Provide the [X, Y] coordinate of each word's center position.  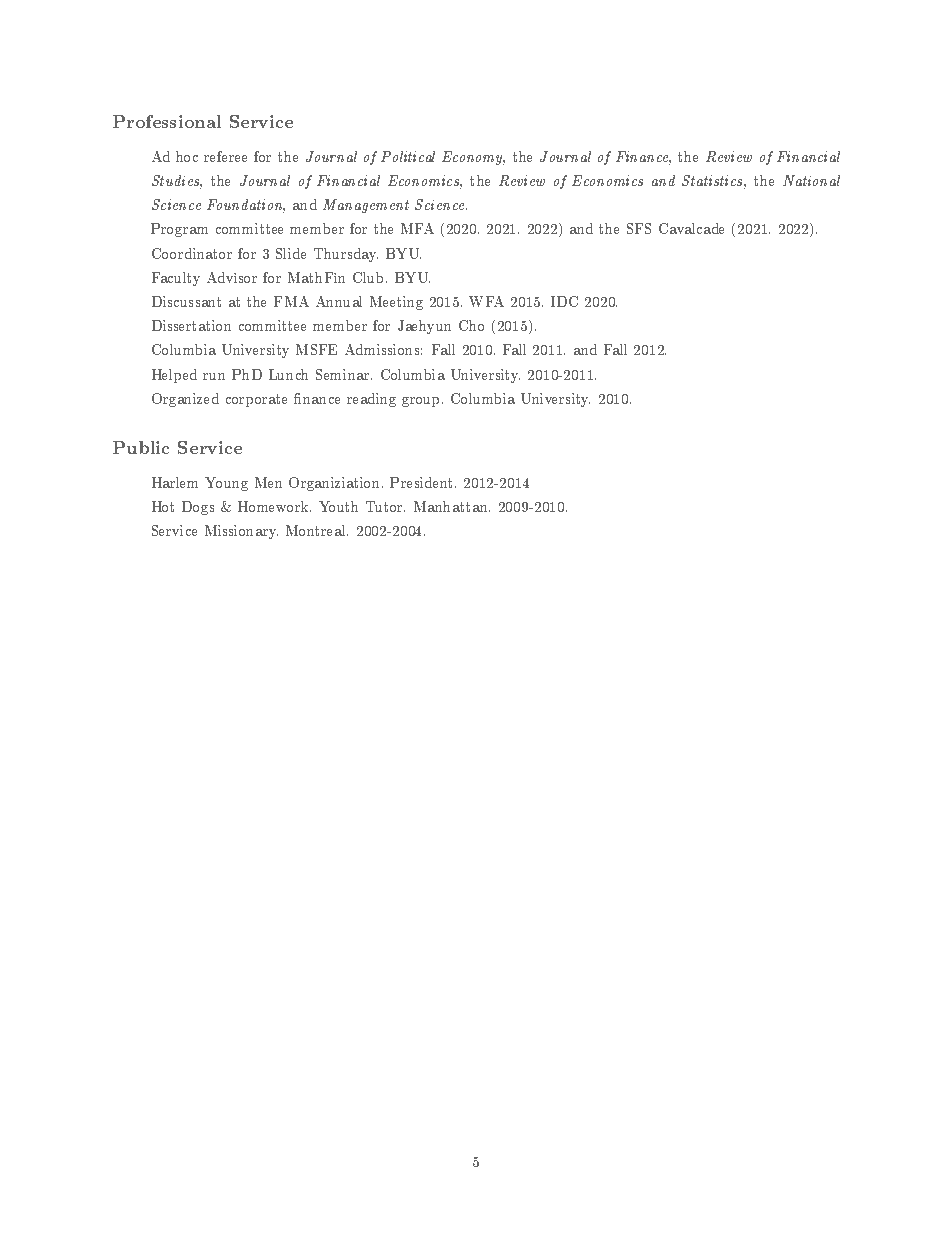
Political [408, 156]
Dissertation [191, 325]
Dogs [198, 508]
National [811, 180]
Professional [167, 121]
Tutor [385, 508]
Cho [471, 325]
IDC [564, 301]
